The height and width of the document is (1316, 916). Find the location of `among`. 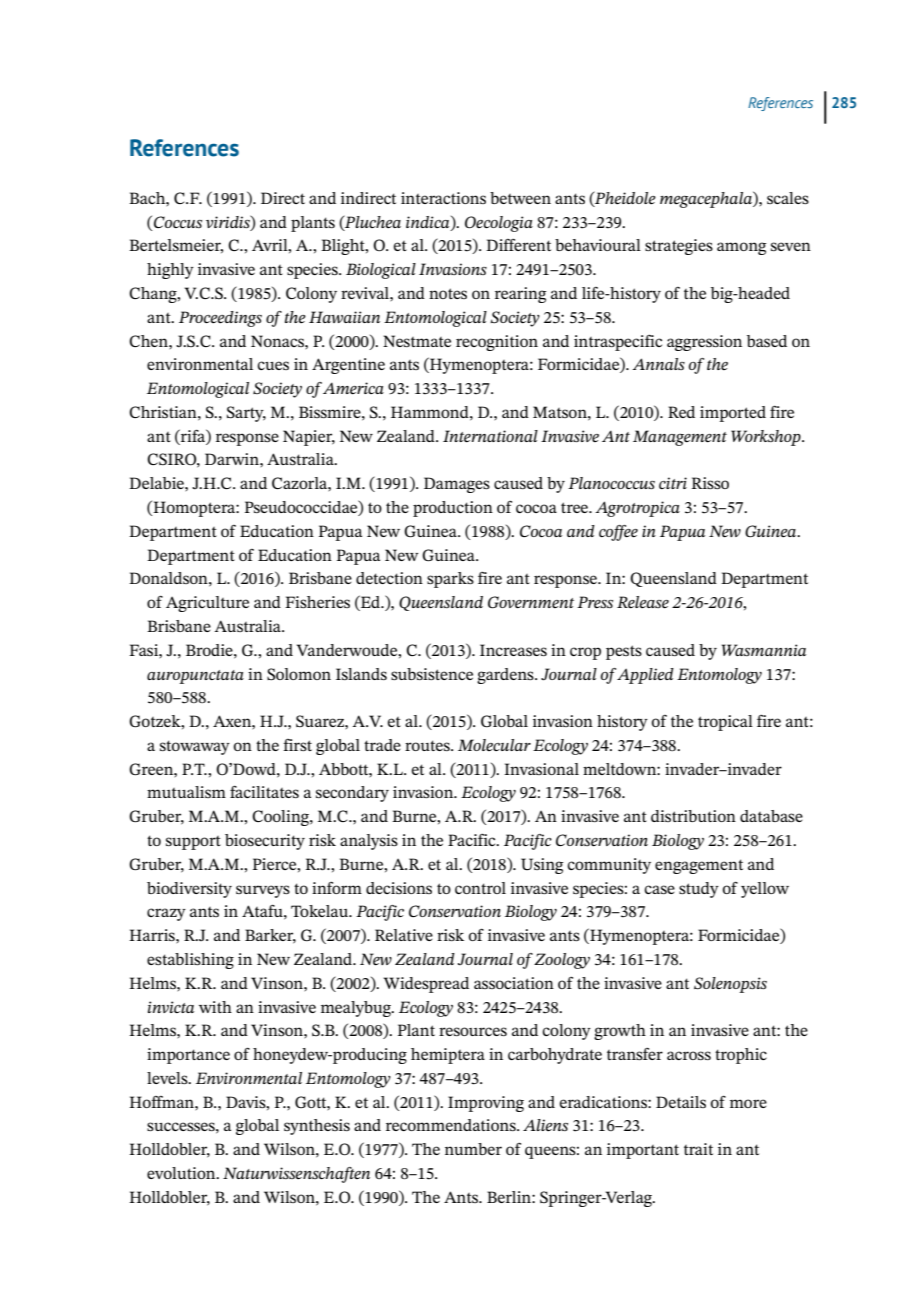

among is located at coordinates (741, 248).
